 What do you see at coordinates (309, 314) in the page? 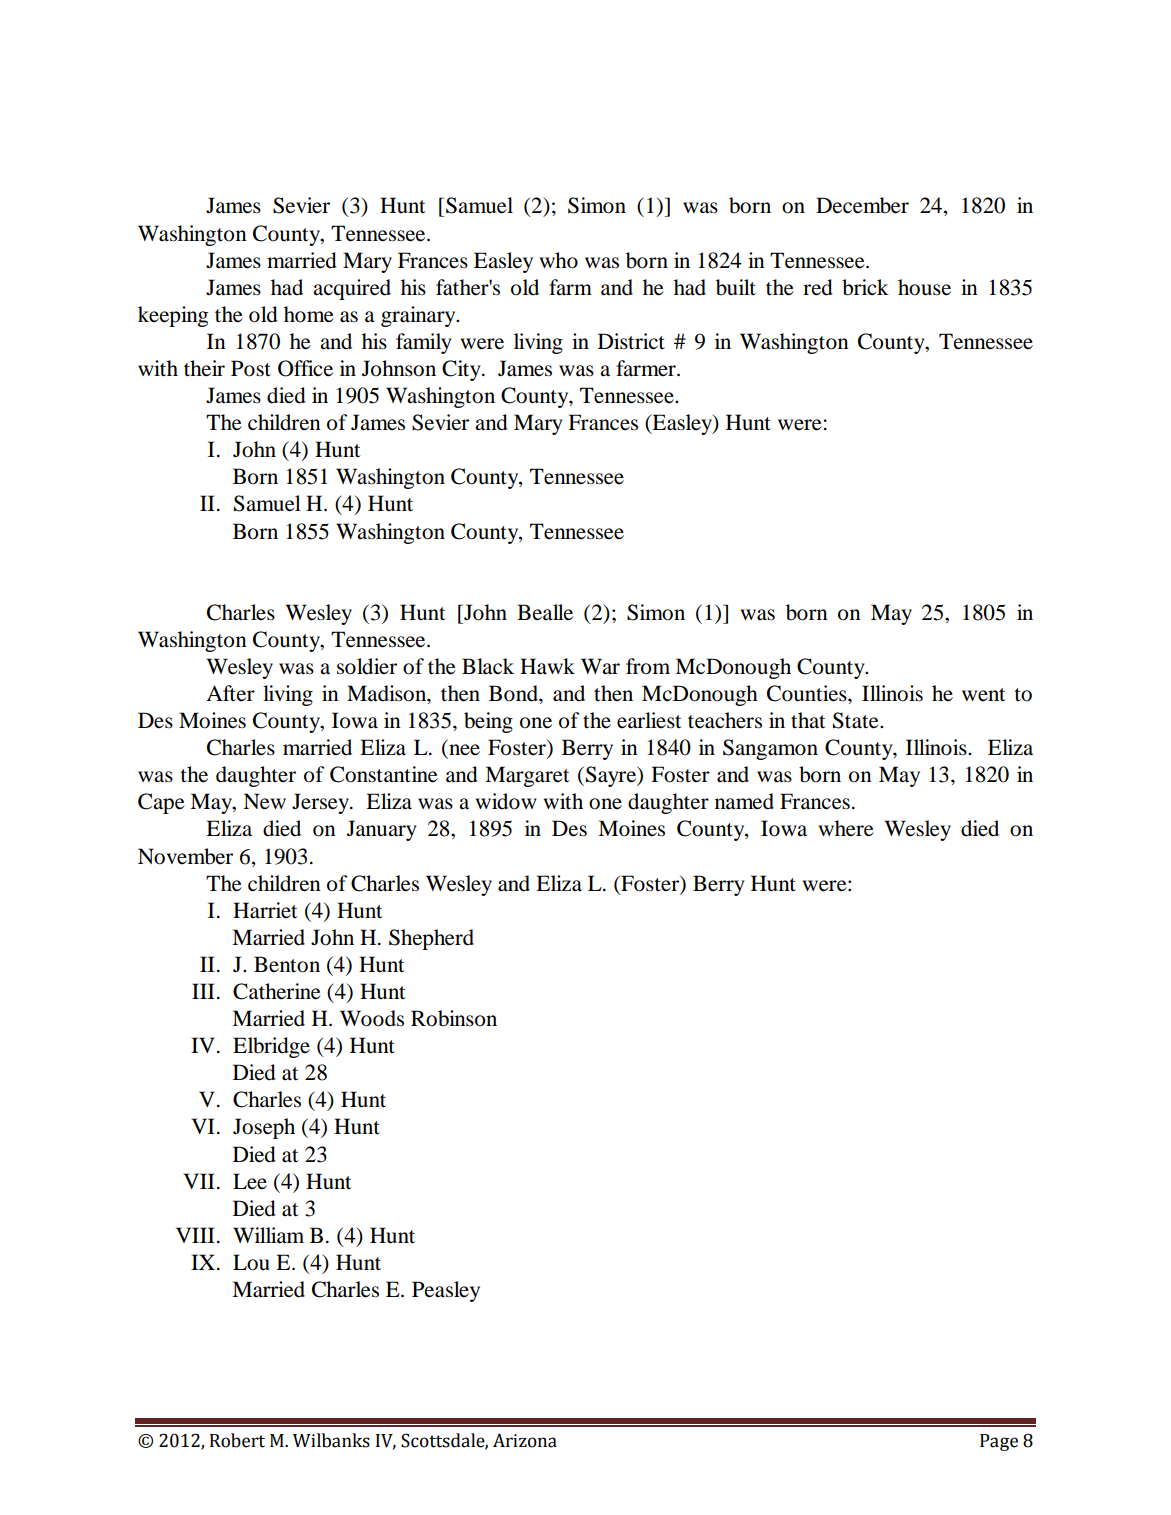
I see `home` at bounding box center [309, 314].
